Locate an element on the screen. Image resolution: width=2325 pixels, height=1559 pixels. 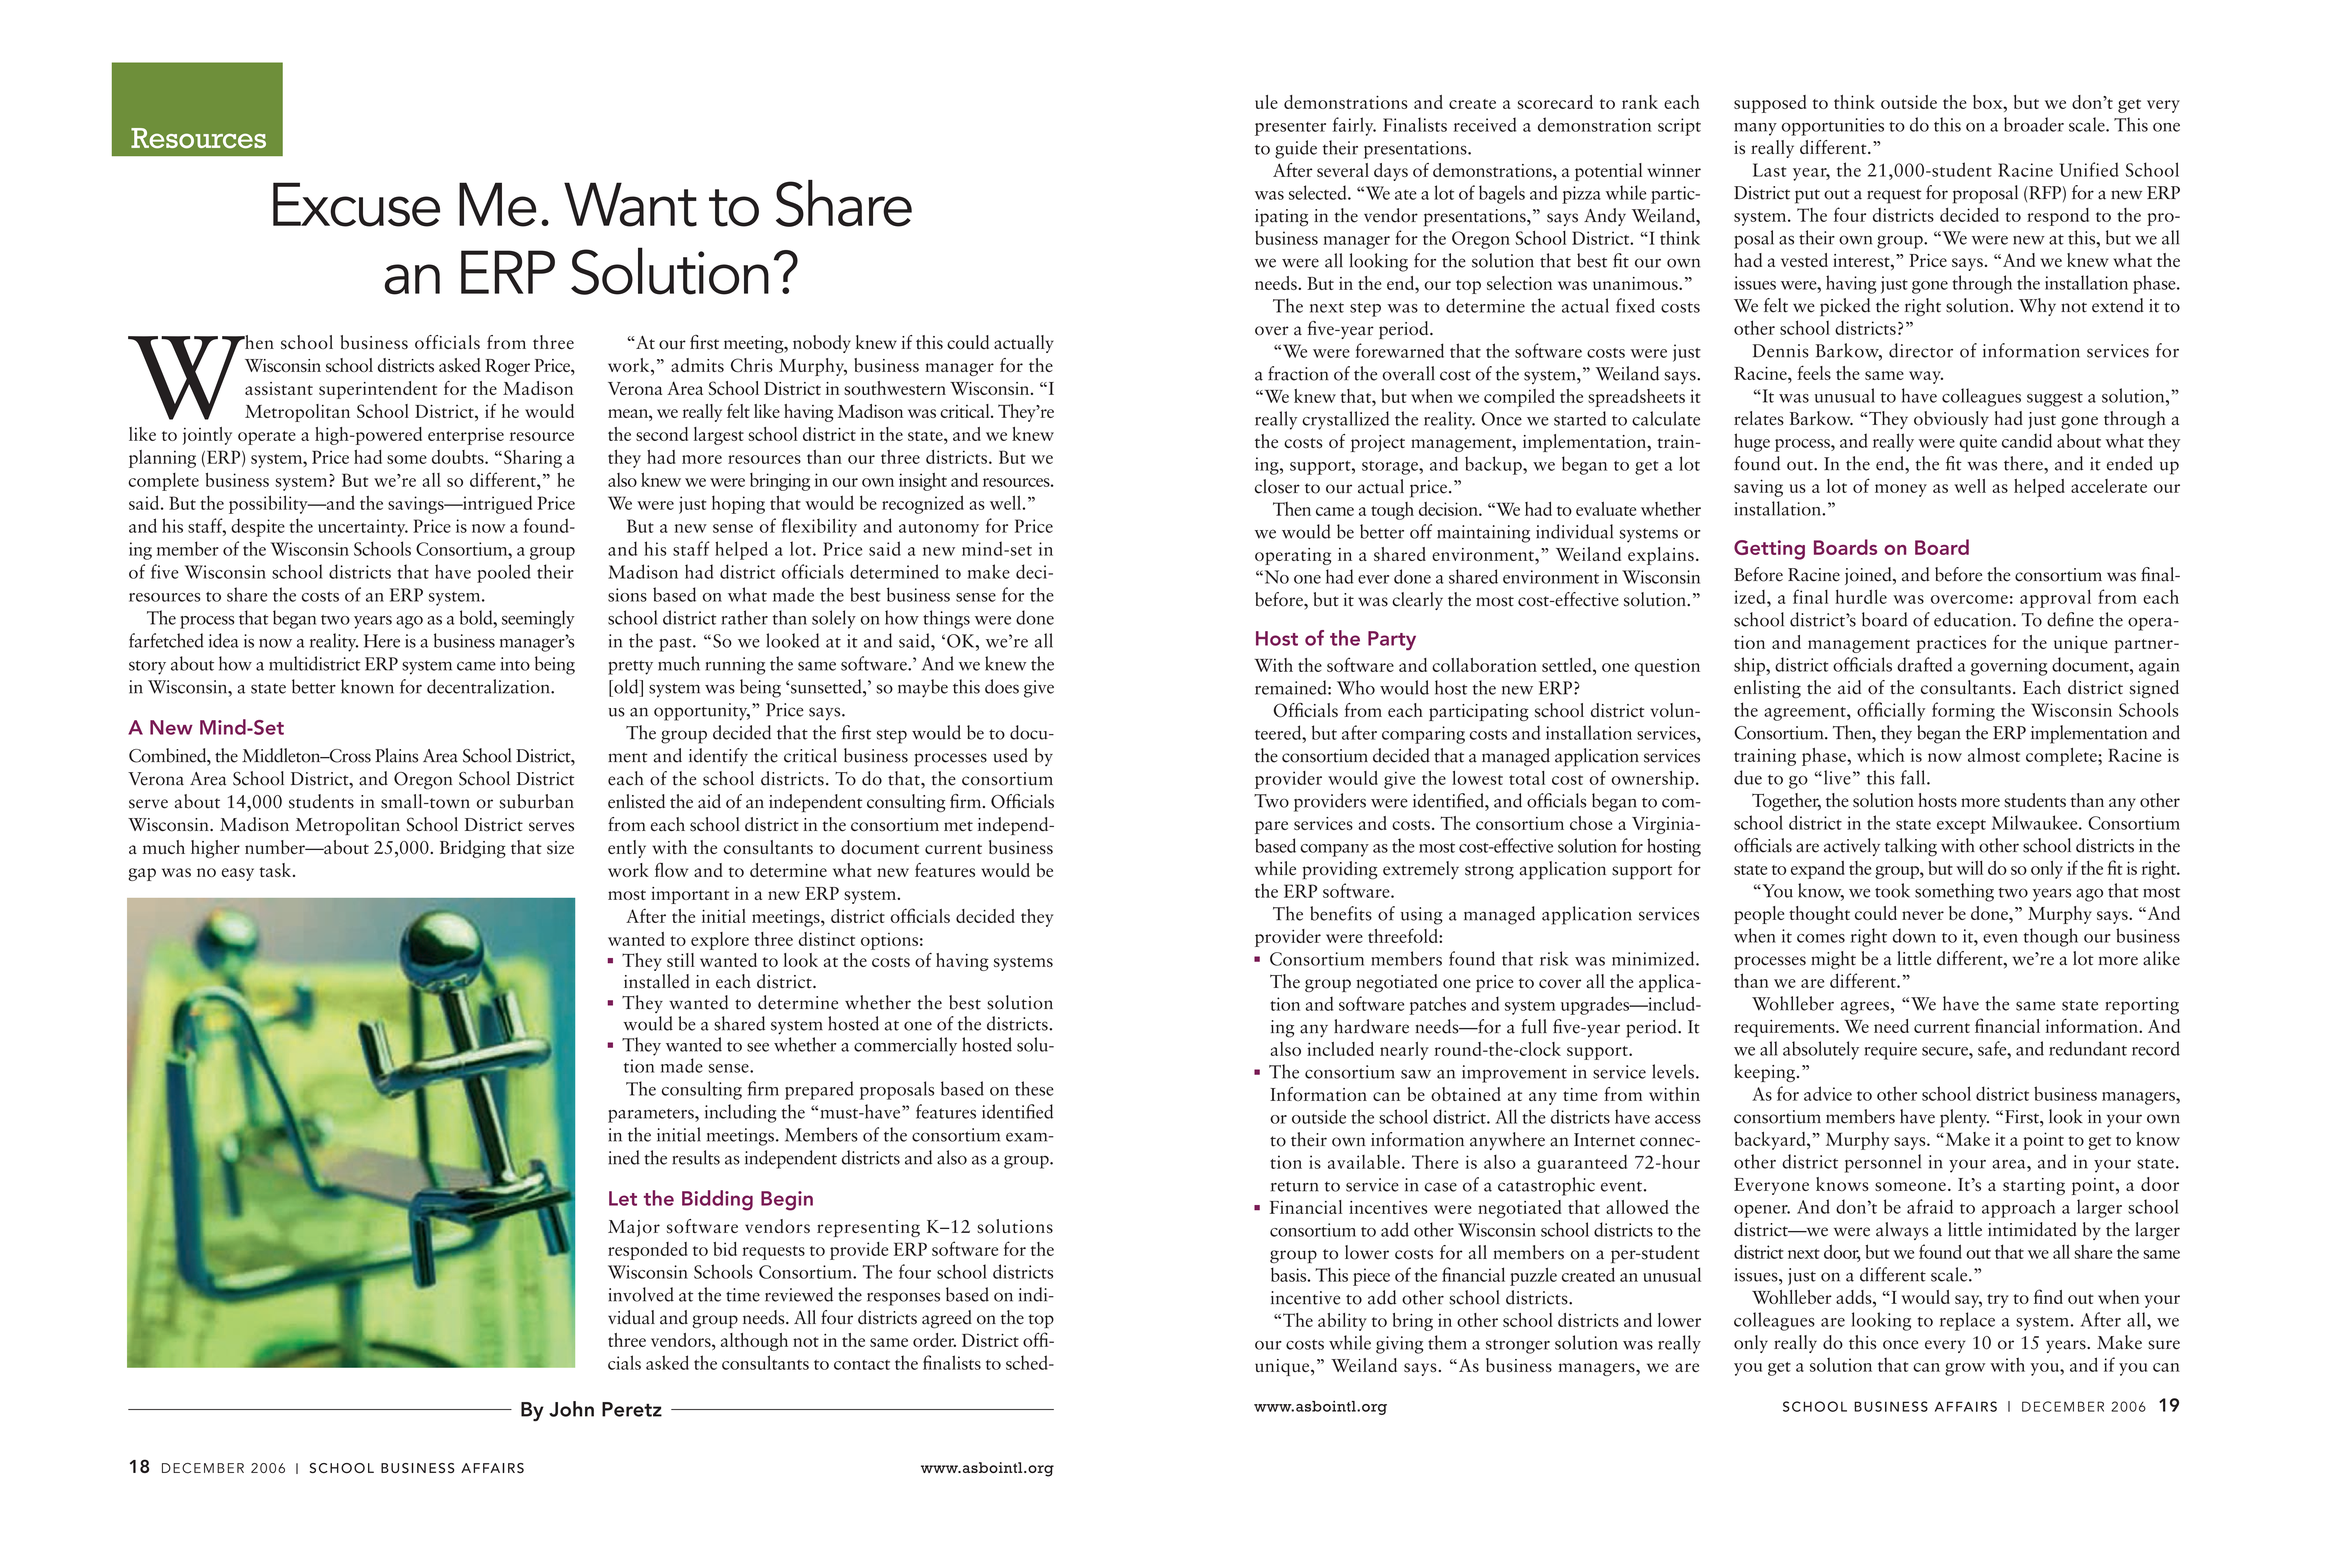
these is located at coordinates (1034, 1088).
